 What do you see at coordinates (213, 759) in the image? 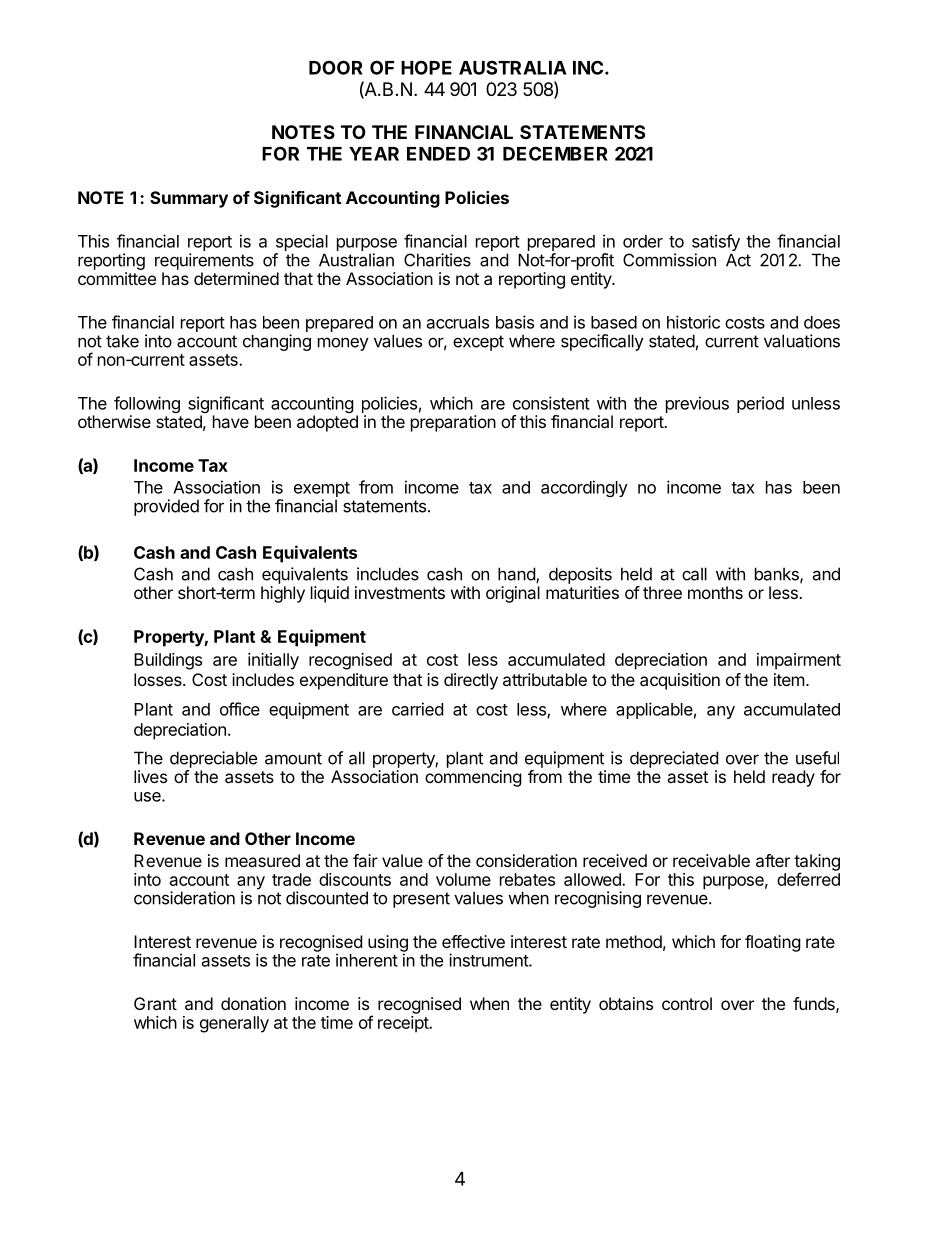
I see `depreciable` at bounding box center [213, 759].
